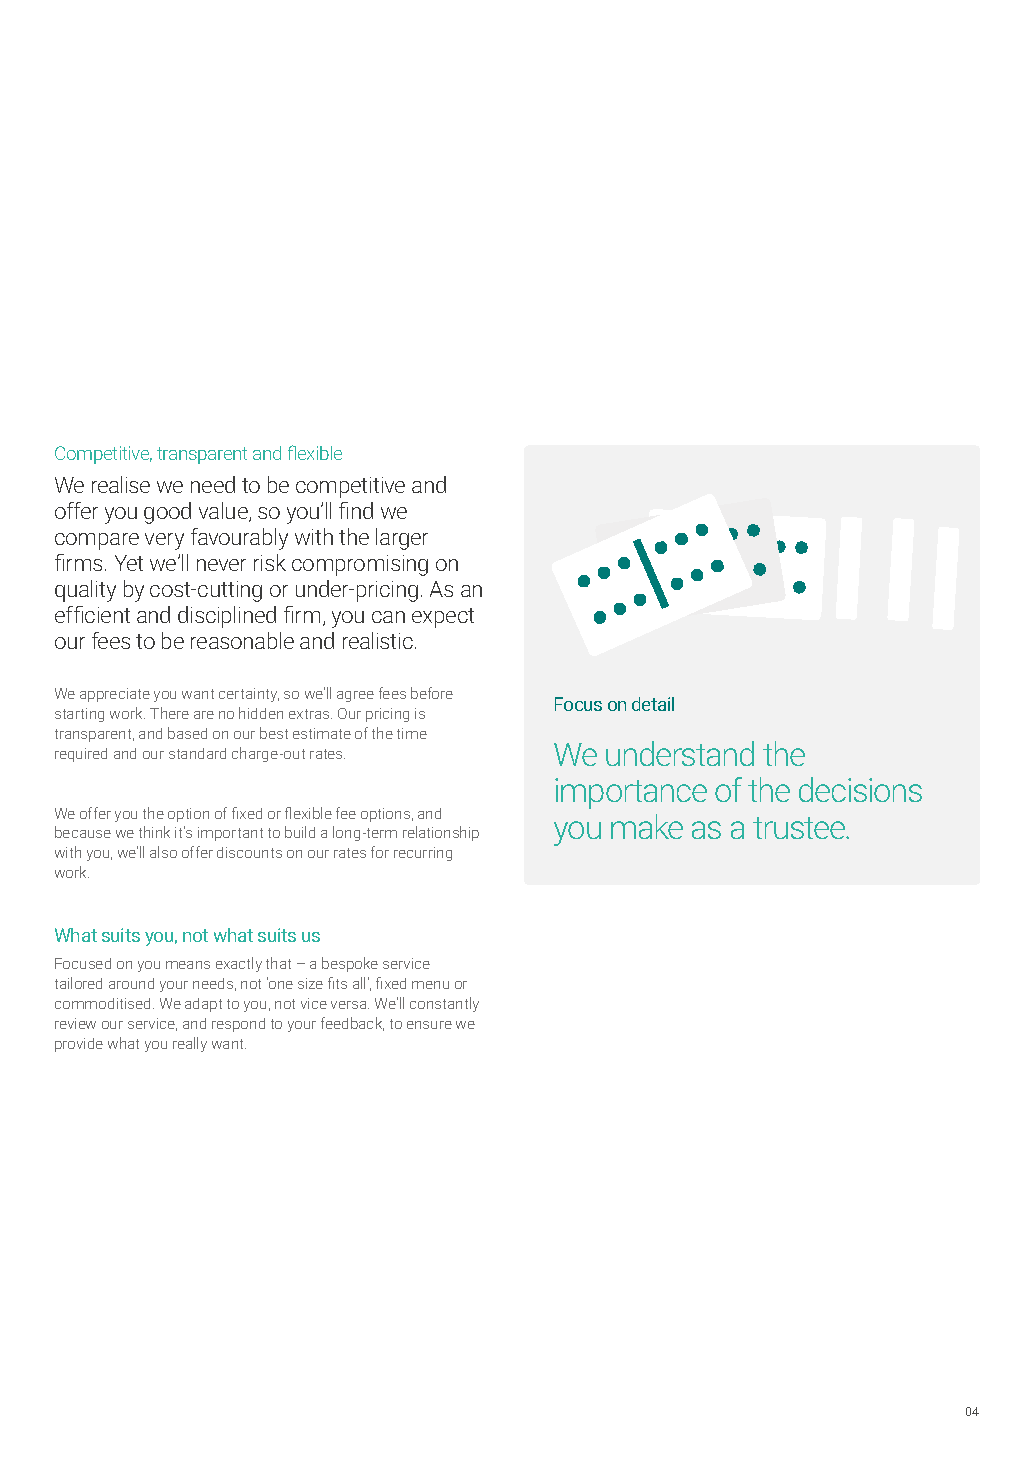  What do you see at coordinates (860, 789) in the image?
I see `decisions` at bounding box center [860, 789].
